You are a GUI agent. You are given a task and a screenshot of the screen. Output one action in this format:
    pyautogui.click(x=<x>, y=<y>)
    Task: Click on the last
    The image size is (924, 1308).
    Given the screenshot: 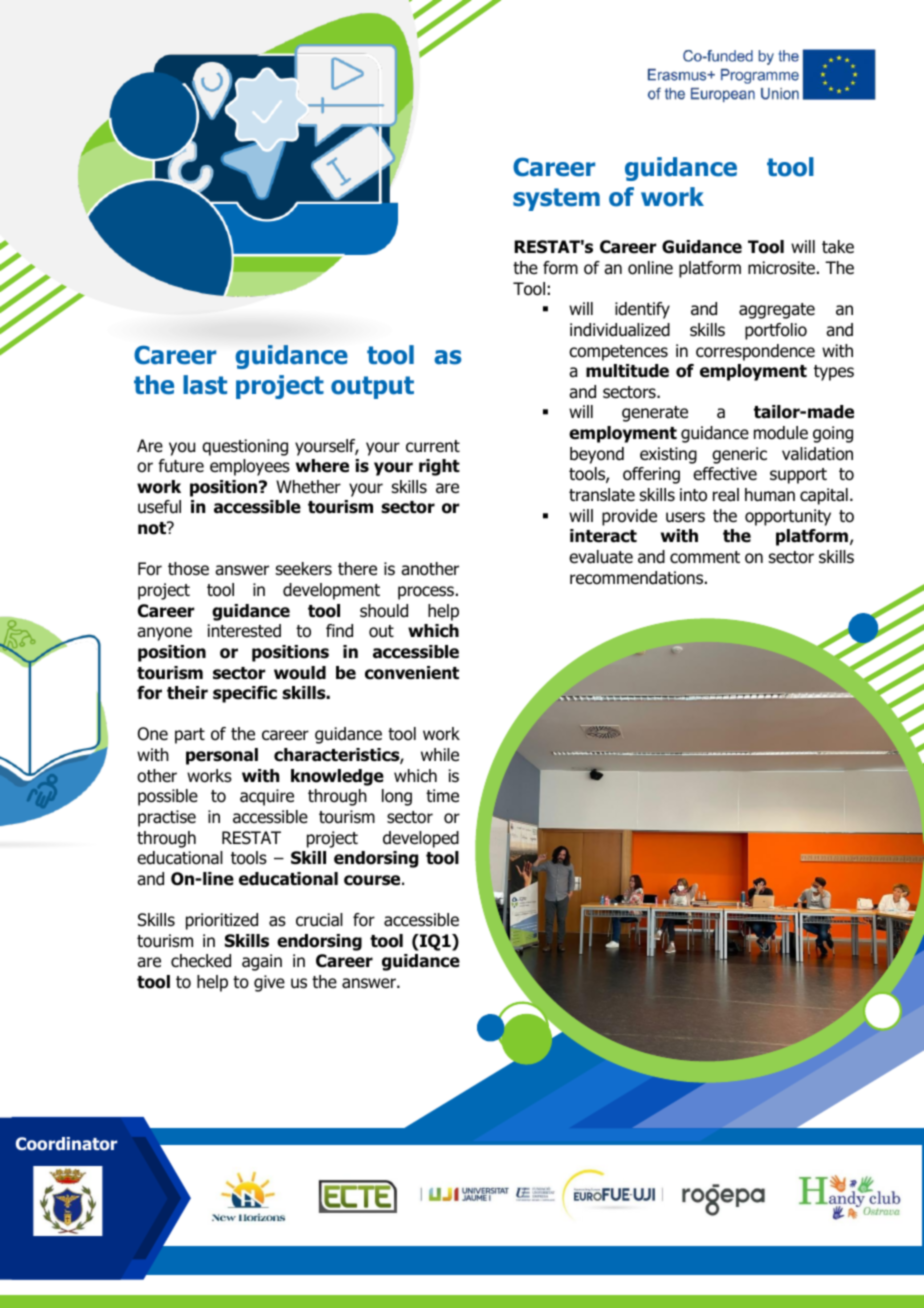 What is the action you would take?
    pyautogui.click(x=205, y=385)
